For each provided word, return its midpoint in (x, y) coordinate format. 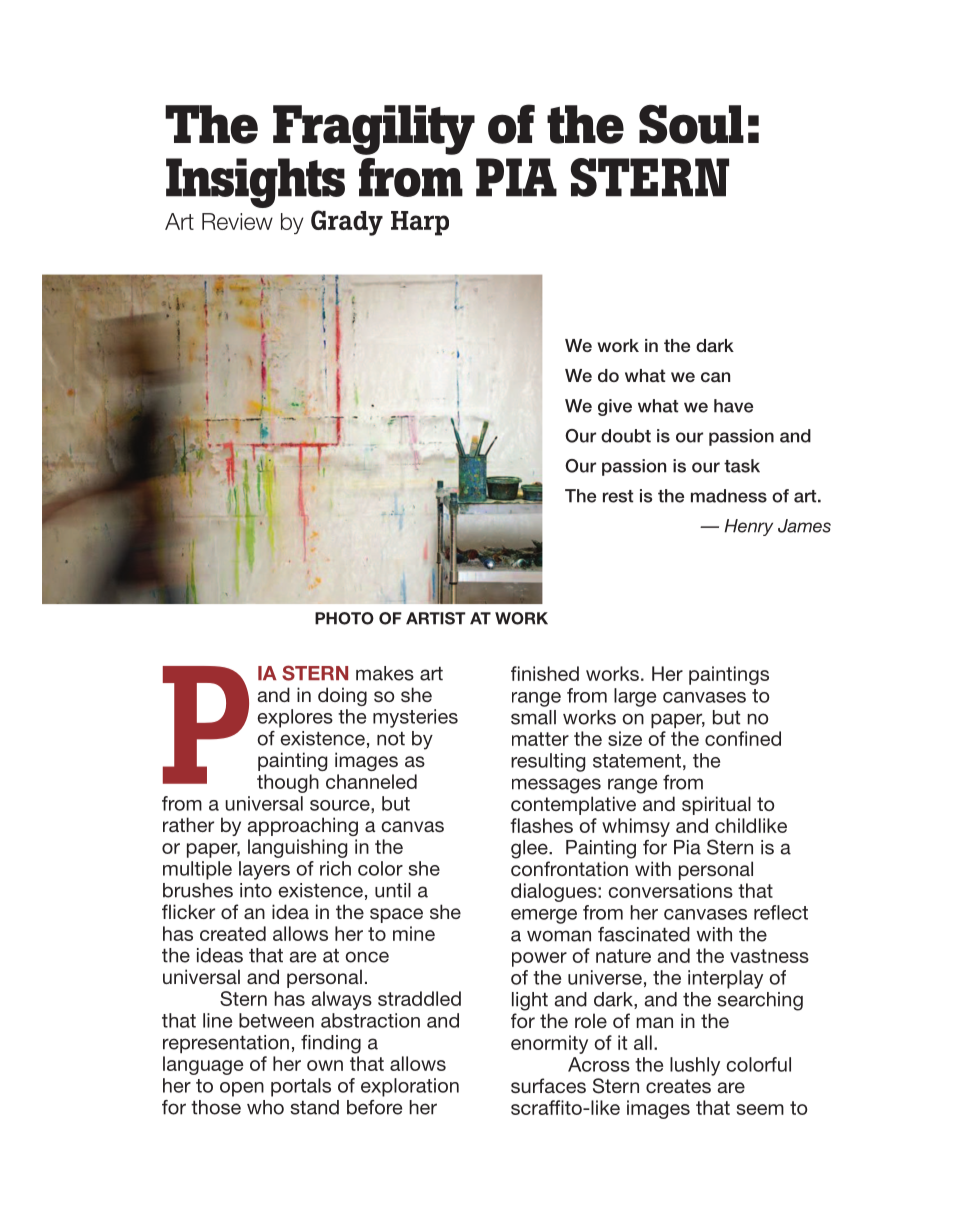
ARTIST (436, 618)
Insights (255, 184)
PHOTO (344, 618)
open (242, 1089)
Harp (420, 223)
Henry (749, 527)
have (733, 406)
